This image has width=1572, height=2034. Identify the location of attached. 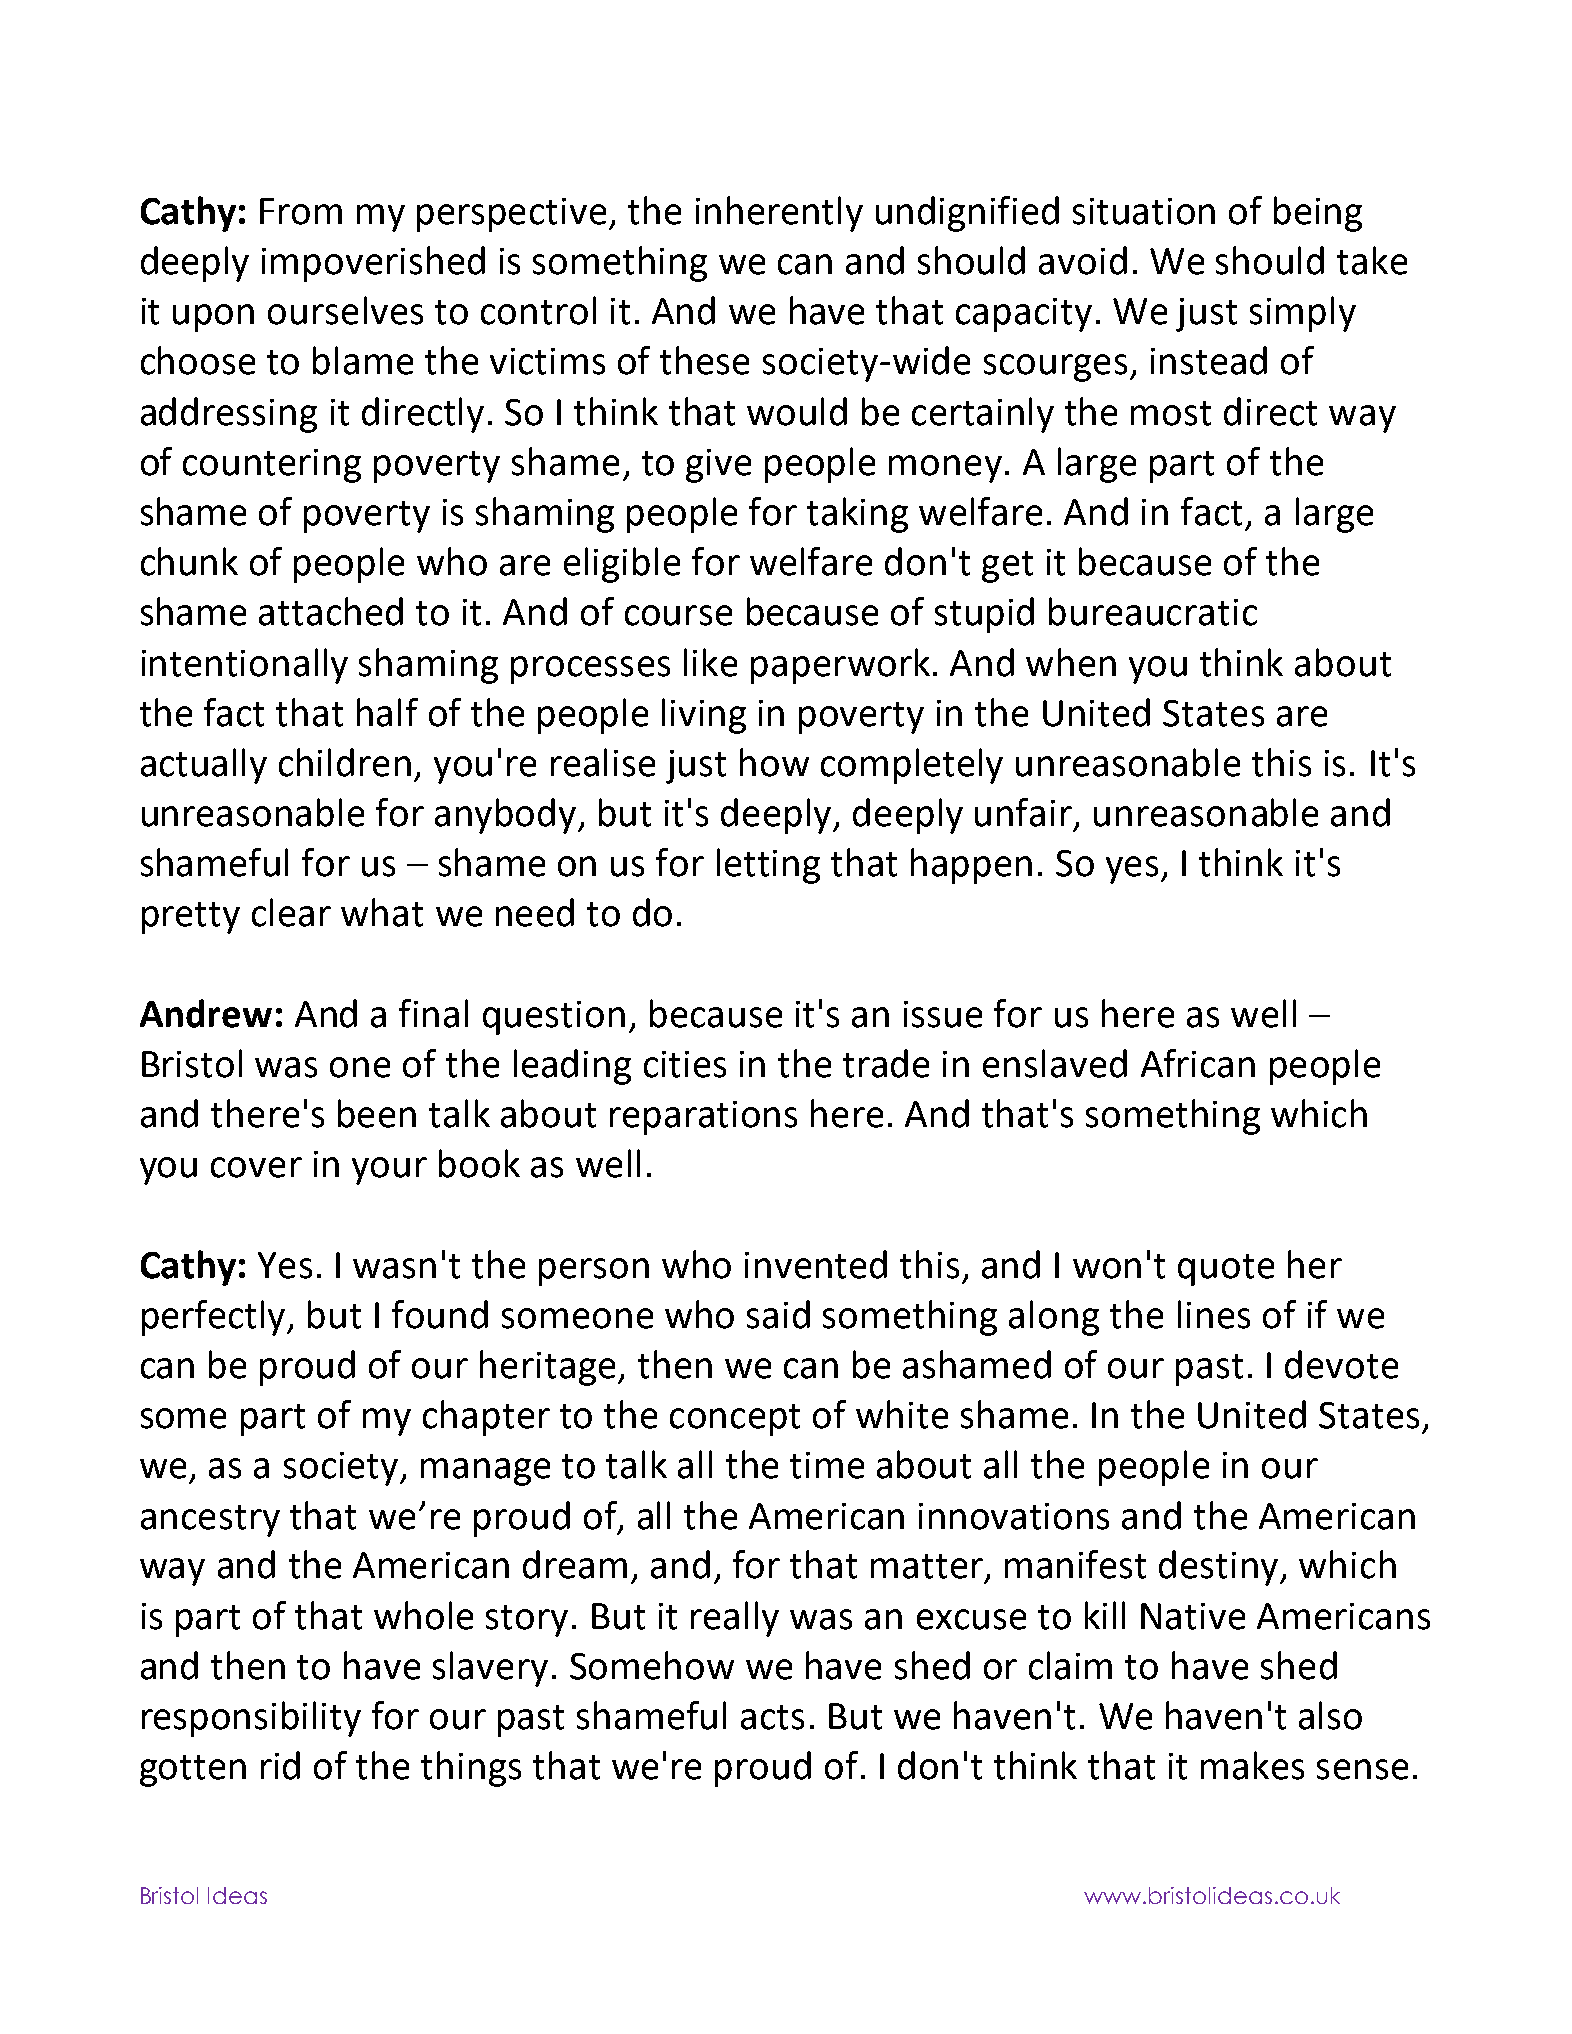
(331, 611).
